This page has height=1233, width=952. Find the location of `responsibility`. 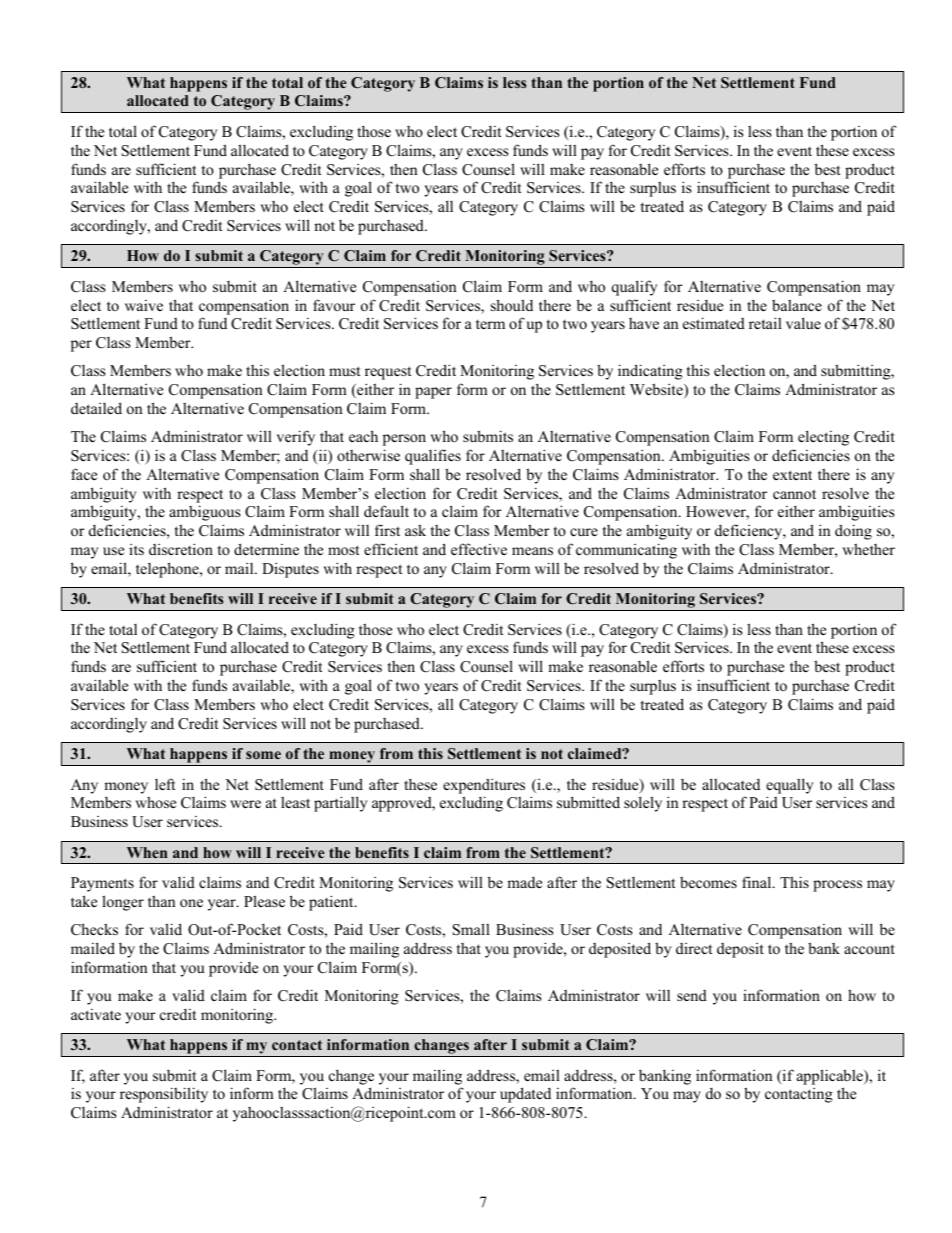

responsibility is located at coordinates (164, 1095).
